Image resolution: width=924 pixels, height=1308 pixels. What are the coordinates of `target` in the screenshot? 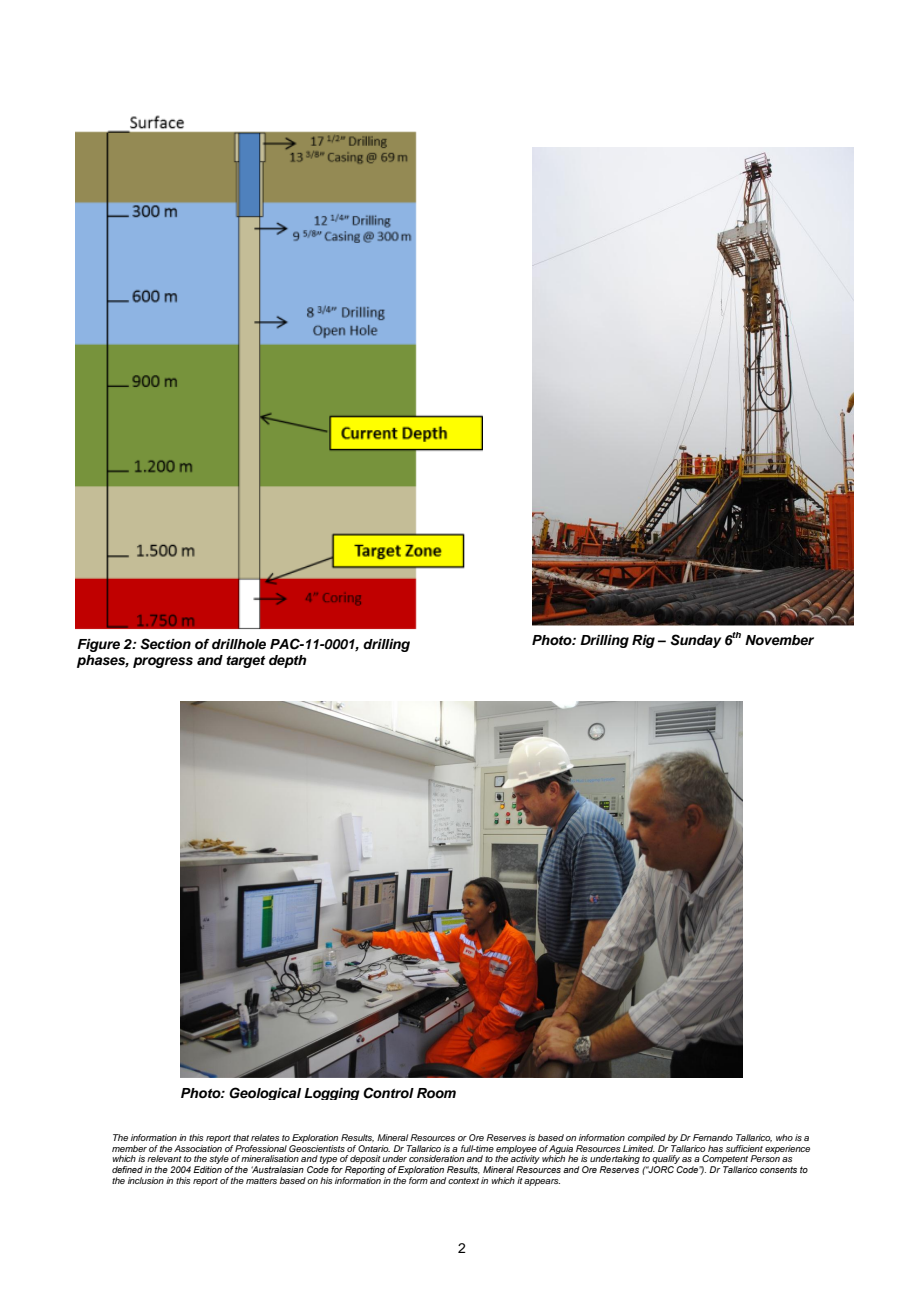 It's located at (246, 662).
